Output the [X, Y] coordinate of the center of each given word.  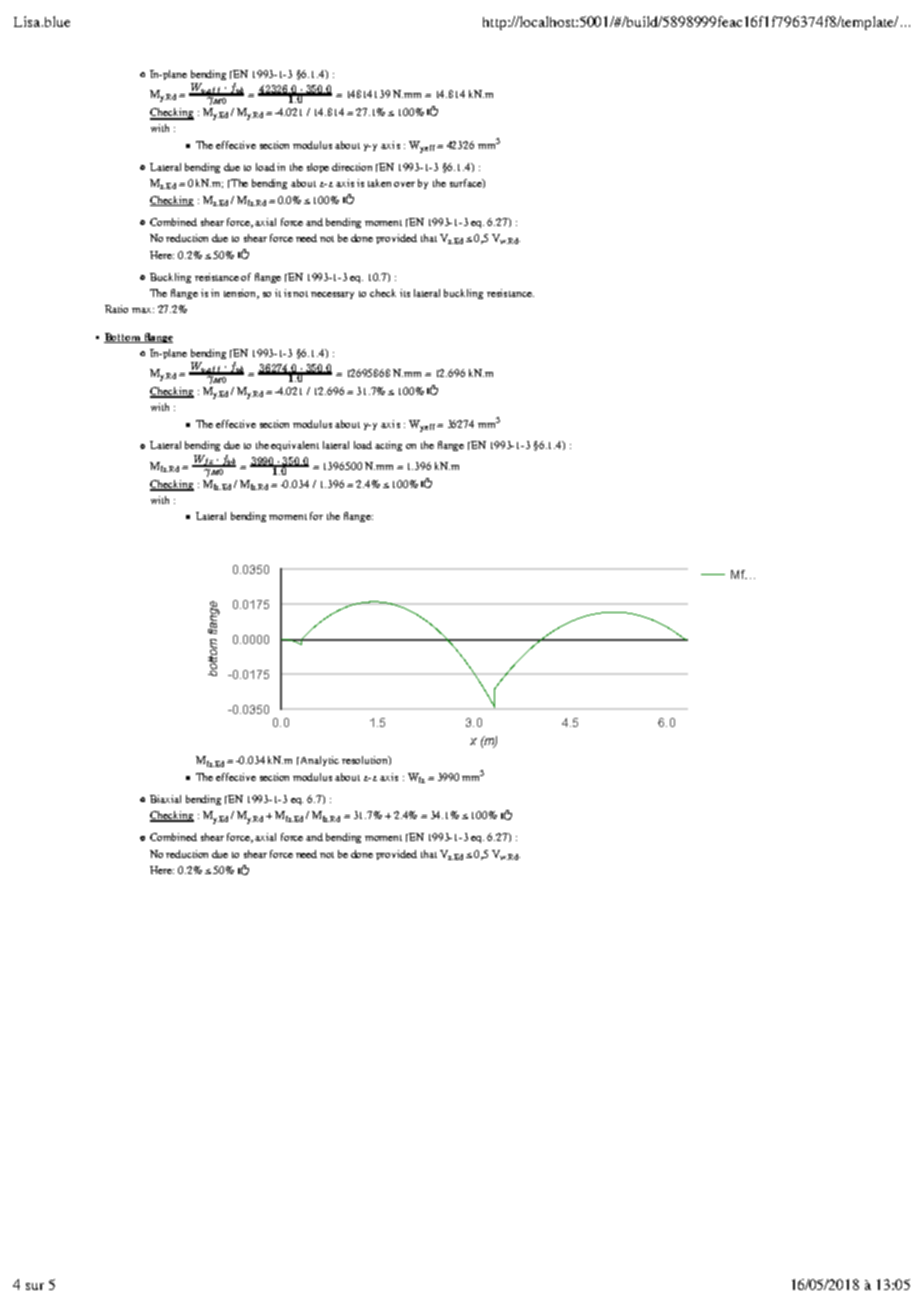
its [405, 293]
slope [318, 168]
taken [379, 183]
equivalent [295, 446]
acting [388, 446]
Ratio [116, 309]
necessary [332, 295]
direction [352, 167]
